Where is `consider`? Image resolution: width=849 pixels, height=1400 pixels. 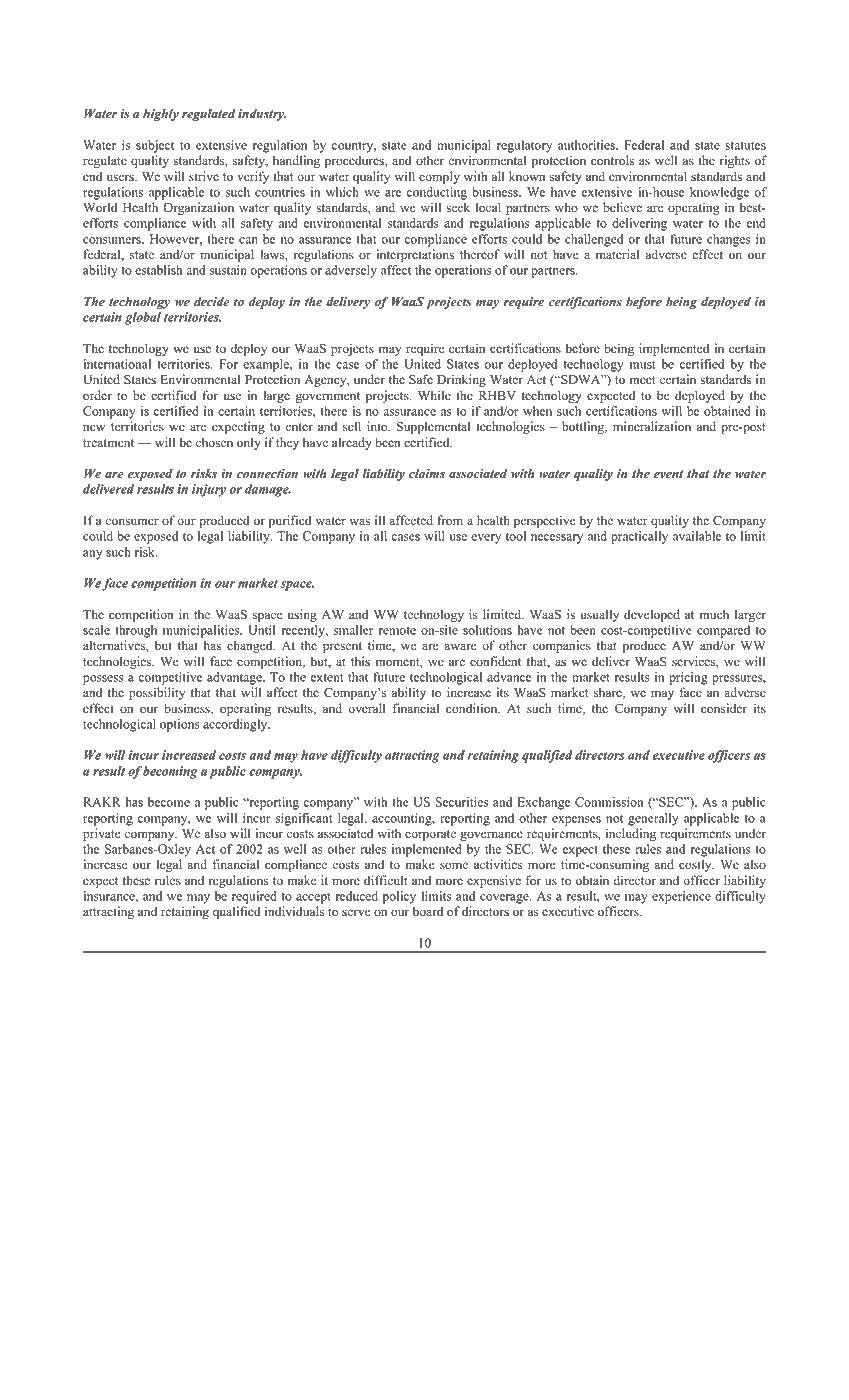 consider is located at coordinates (724, 708).
